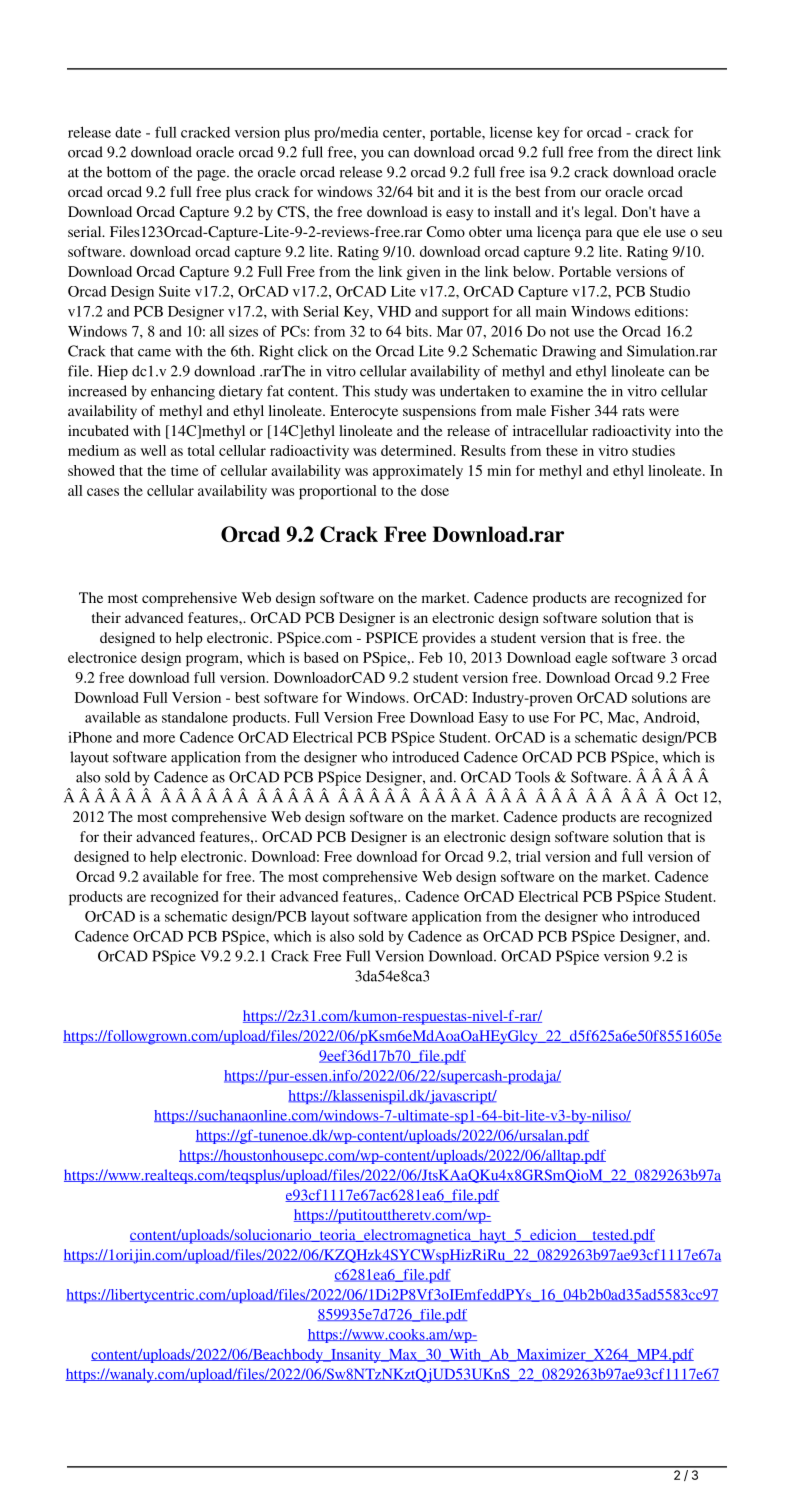  What do you see at coordinates (675, 152) in the screenshot?
I see `direct` at bounding box center [675, 152].
